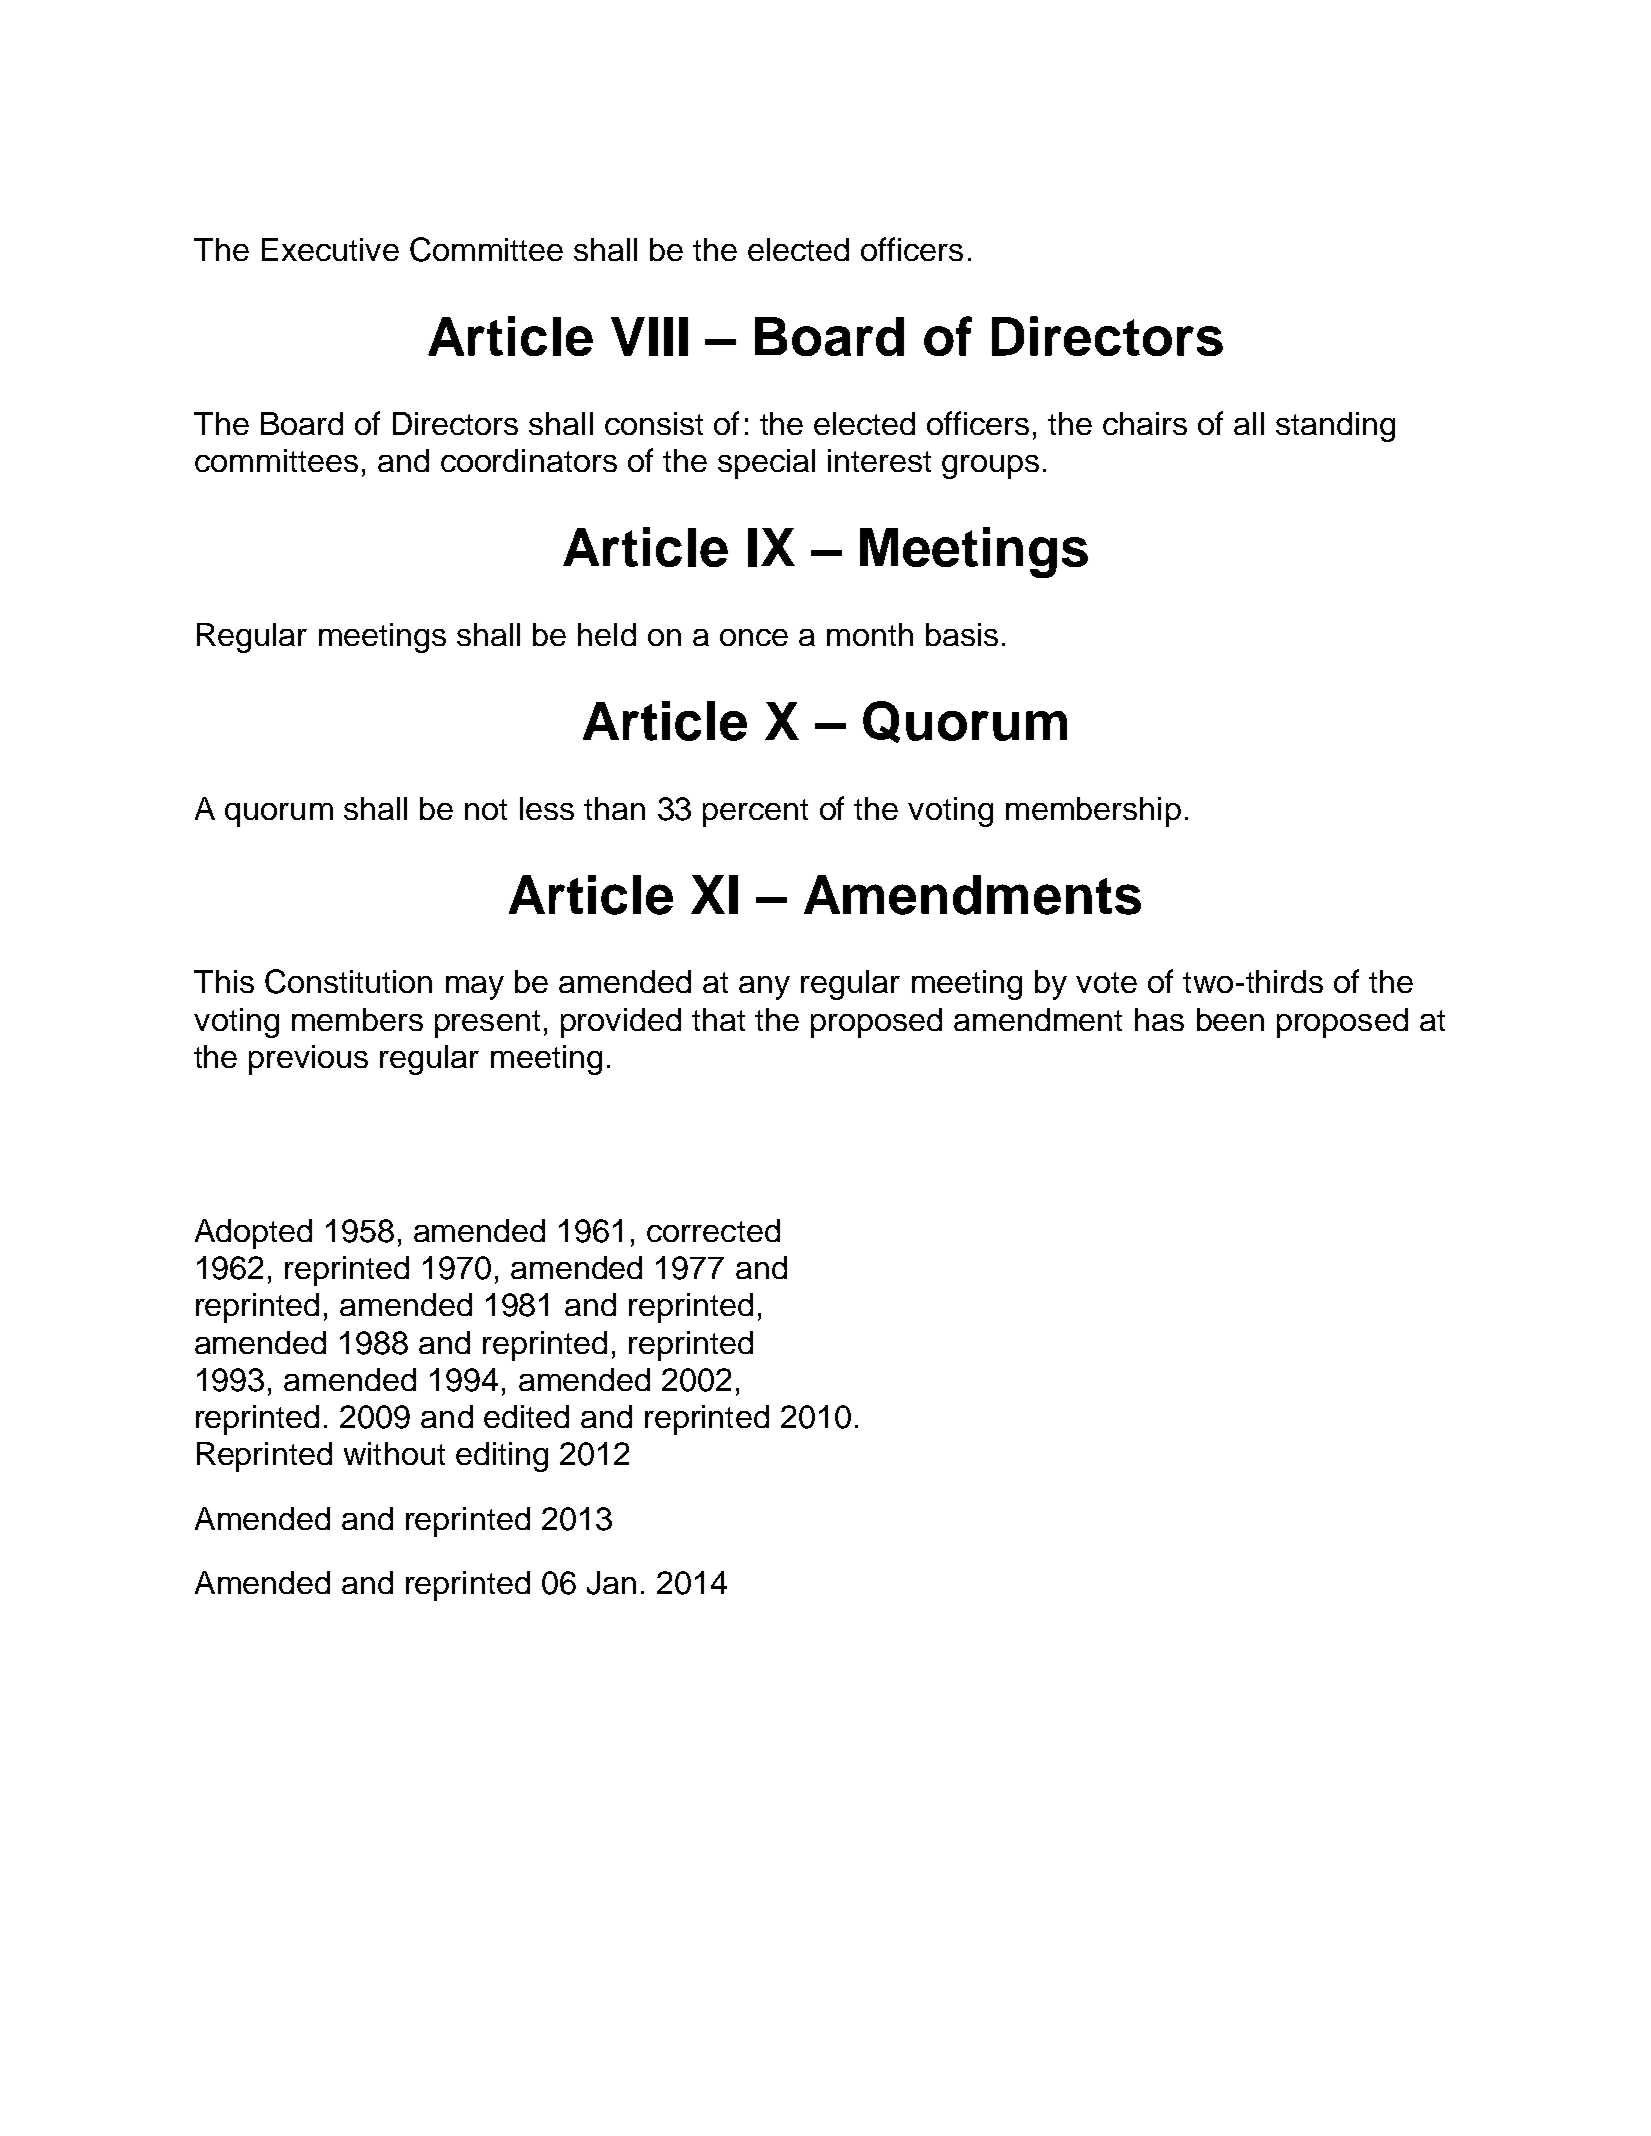  Describe the element at coordinates (607, 634) in the image. I see `held` at that location.
